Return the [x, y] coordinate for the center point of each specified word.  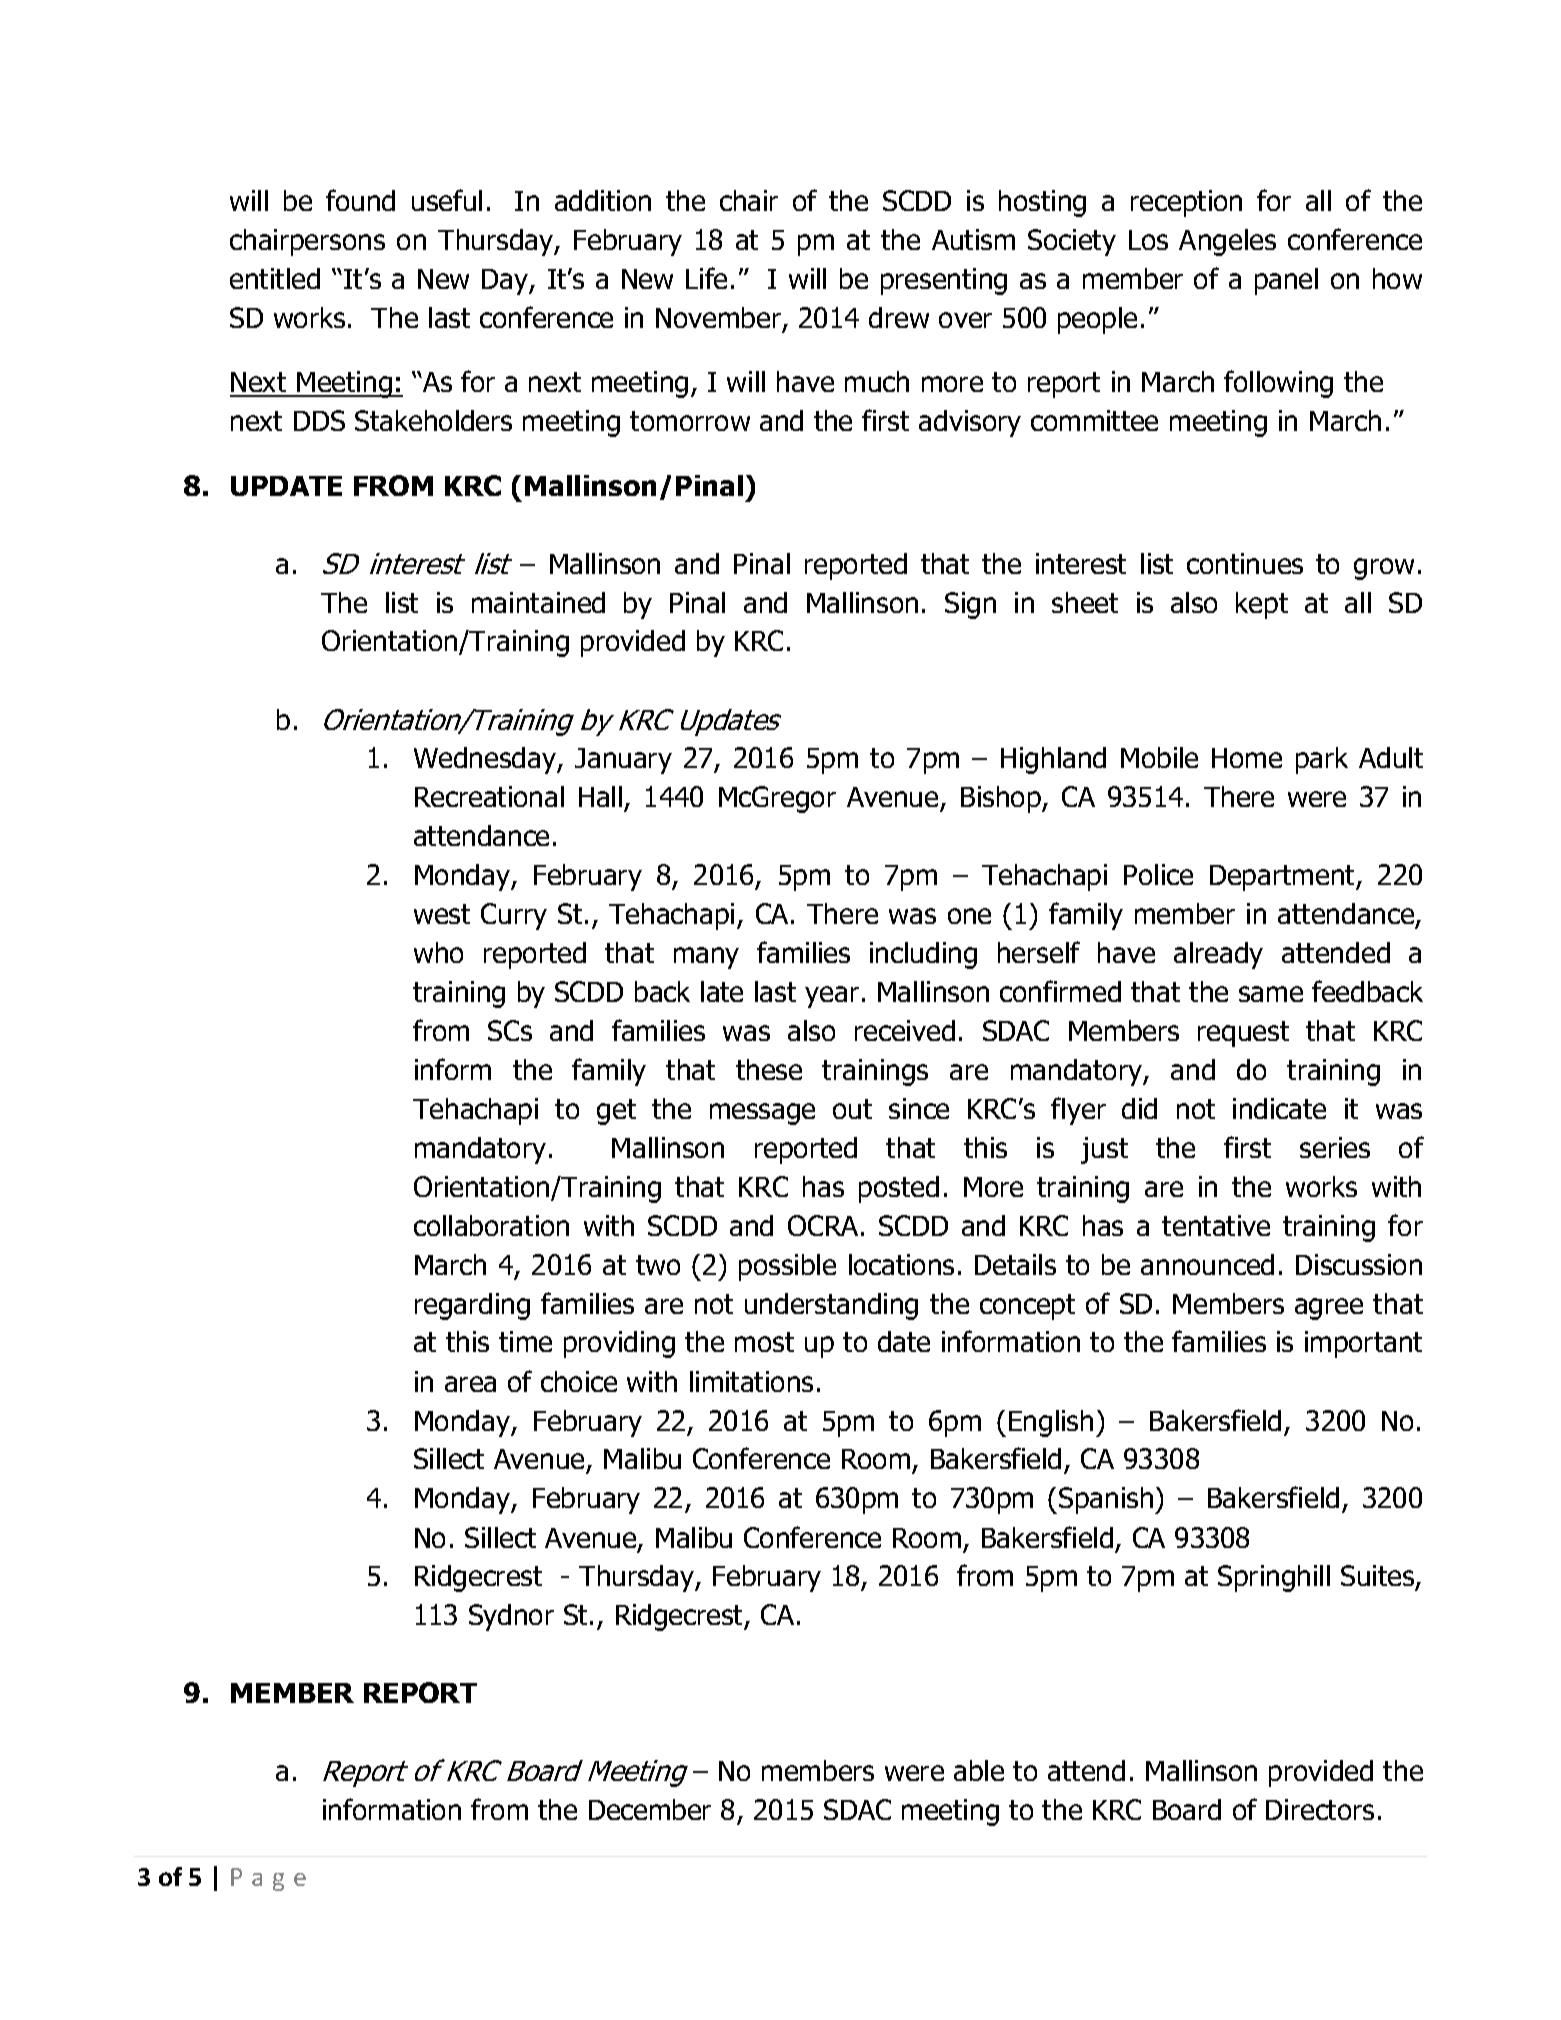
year [832, 997]
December [650, 1809]
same [1271, 994]
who [438, 952]
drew [899, 317]
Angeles [1227, 242]
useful [447, 200]
